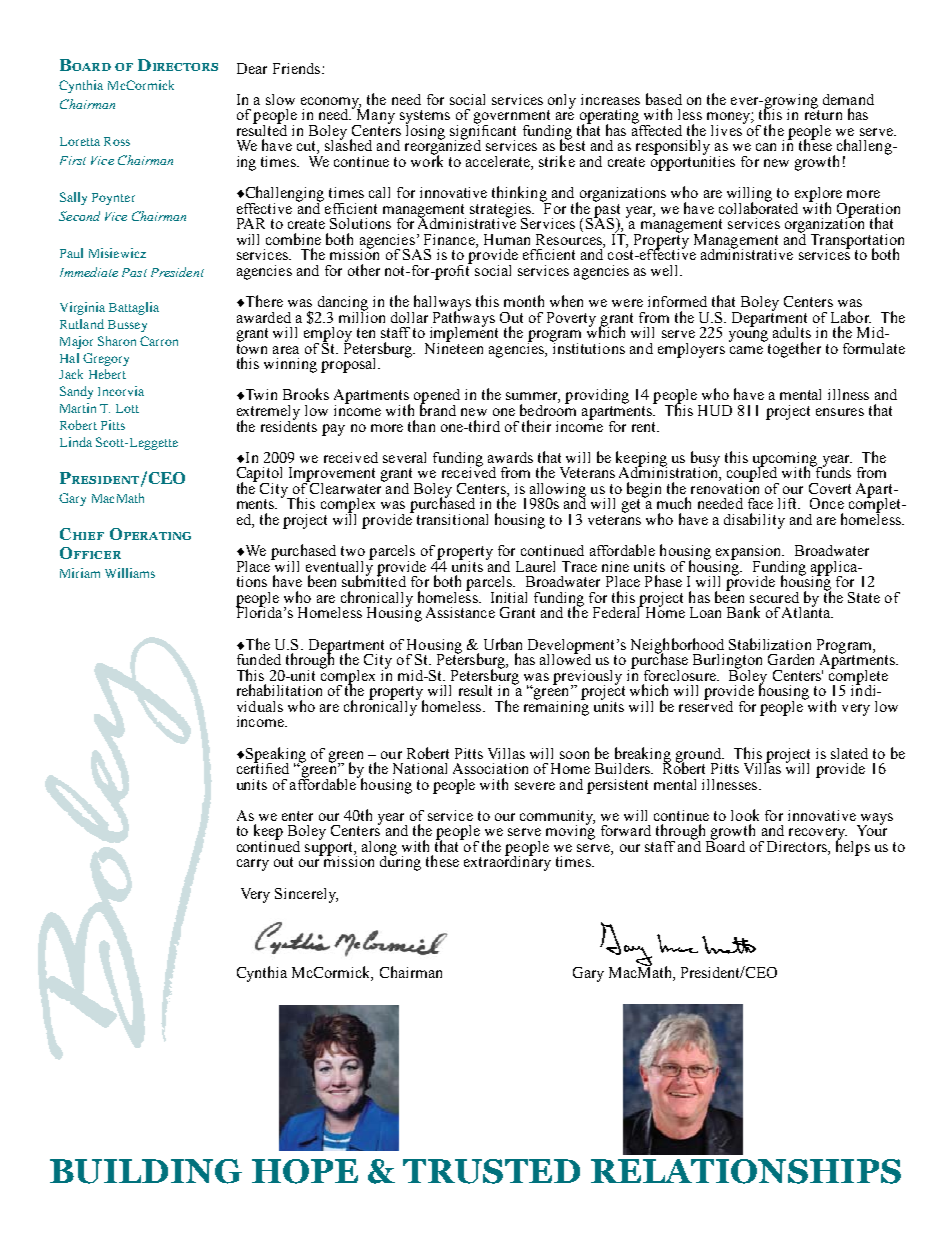 The height and width of the screenshot is (1233, 952). What do you see at coordinates (259, 659) in the screenshot?
I see `funded` at bounding box center [259, 659].
